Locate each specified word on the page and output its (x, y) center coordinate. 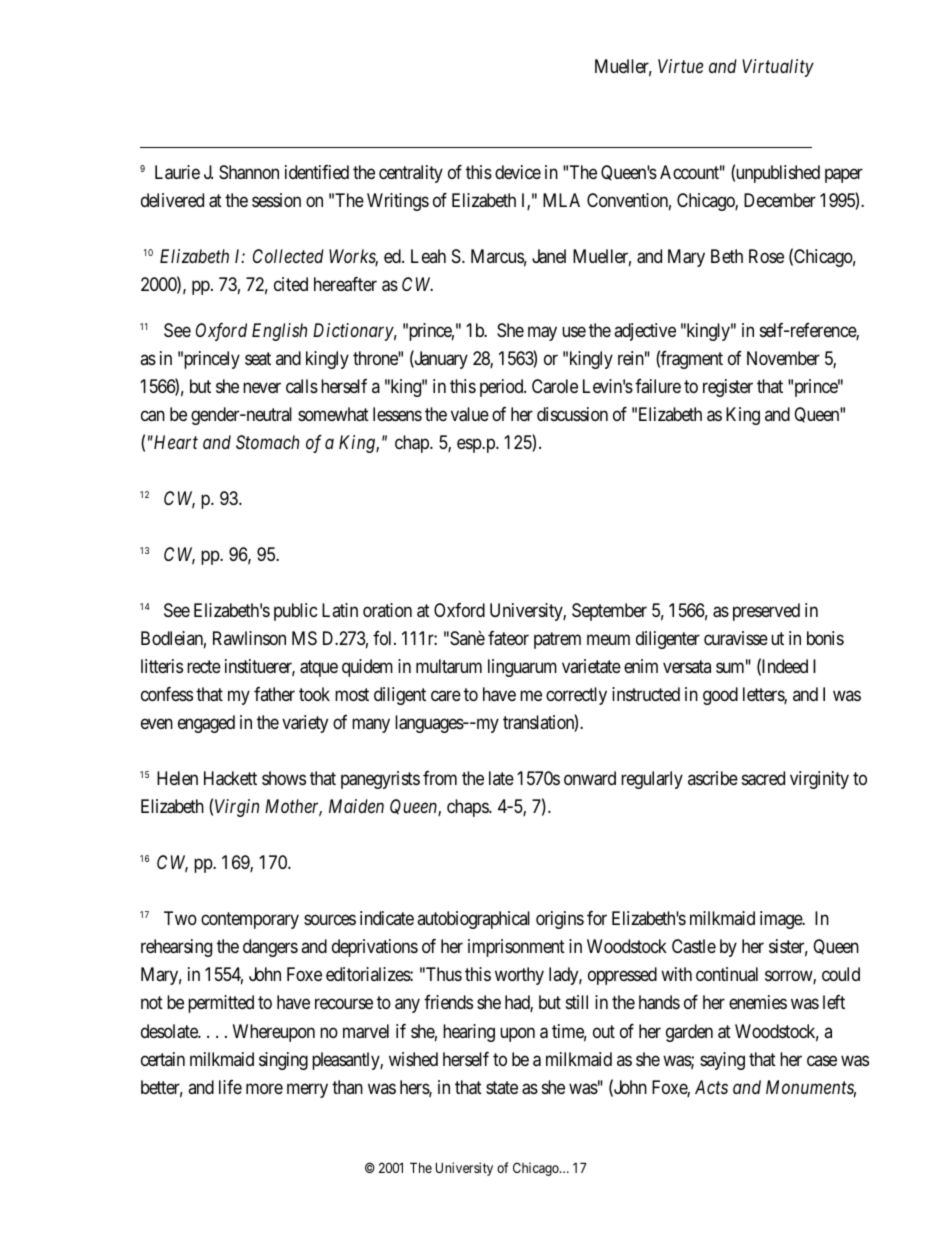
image (782, 920)
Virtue (680, 66)
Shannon (249, 172)
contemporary (250, 921)
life (230, 1087)
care (446, 696)
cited (291, 284)
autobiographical (473, 920)
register (728, 388)
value (470, 414)
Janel (549, 256)
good (720, 696)
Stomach (267, 442)
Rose (766, 256)
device (518, 172)
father (274, 694)
